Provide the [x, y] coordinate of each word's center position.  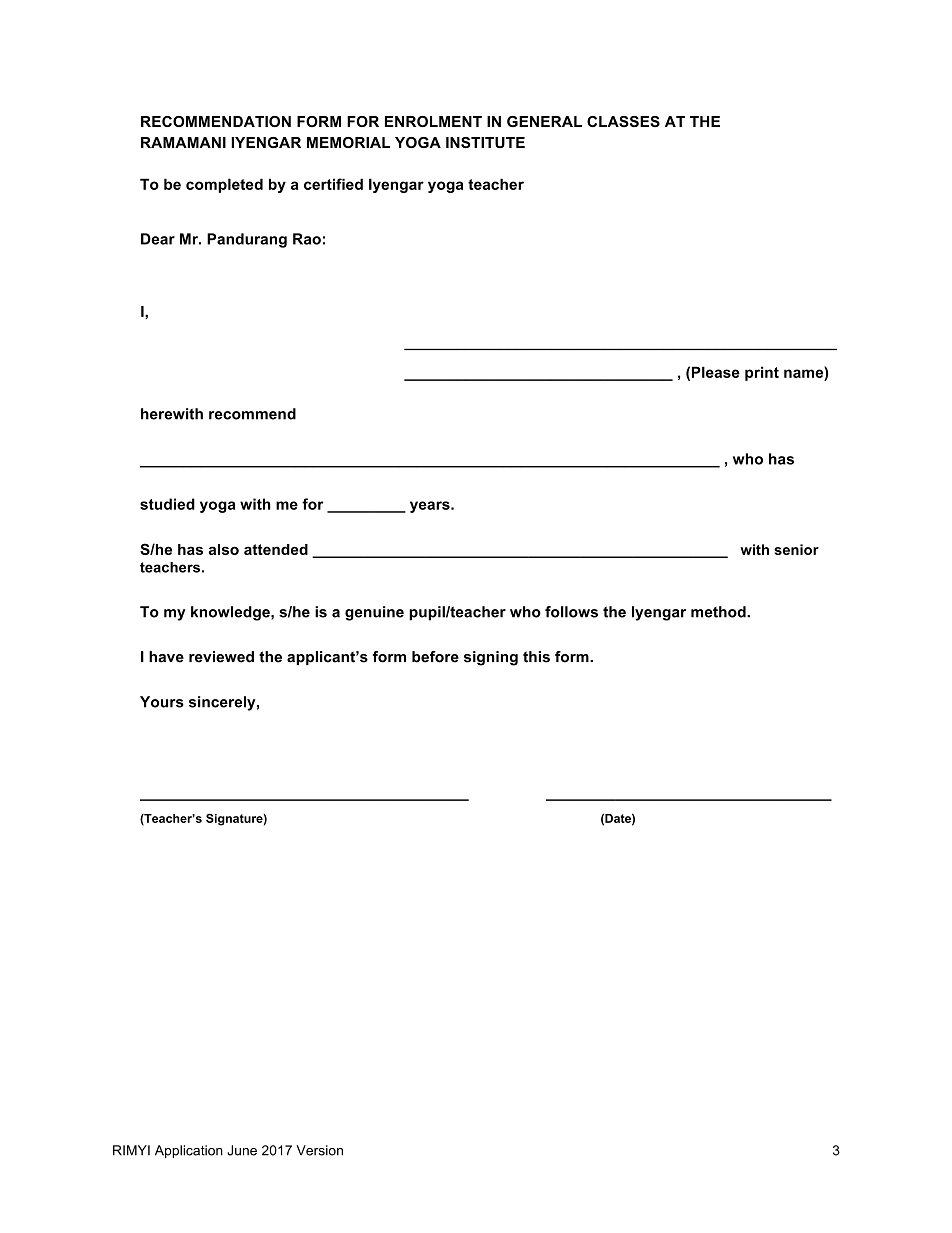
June [242, 1150]
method [719, 612]
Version [319, 1150]
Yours [162, 702]
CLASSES [623, 121]
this [536, 657]
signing [491, 658]
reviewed [221, 657]
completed [224, 185]
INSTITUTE [485, 142]
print [762, 373]
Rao [307, 239]
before [435, 657]
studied [167, 504]
